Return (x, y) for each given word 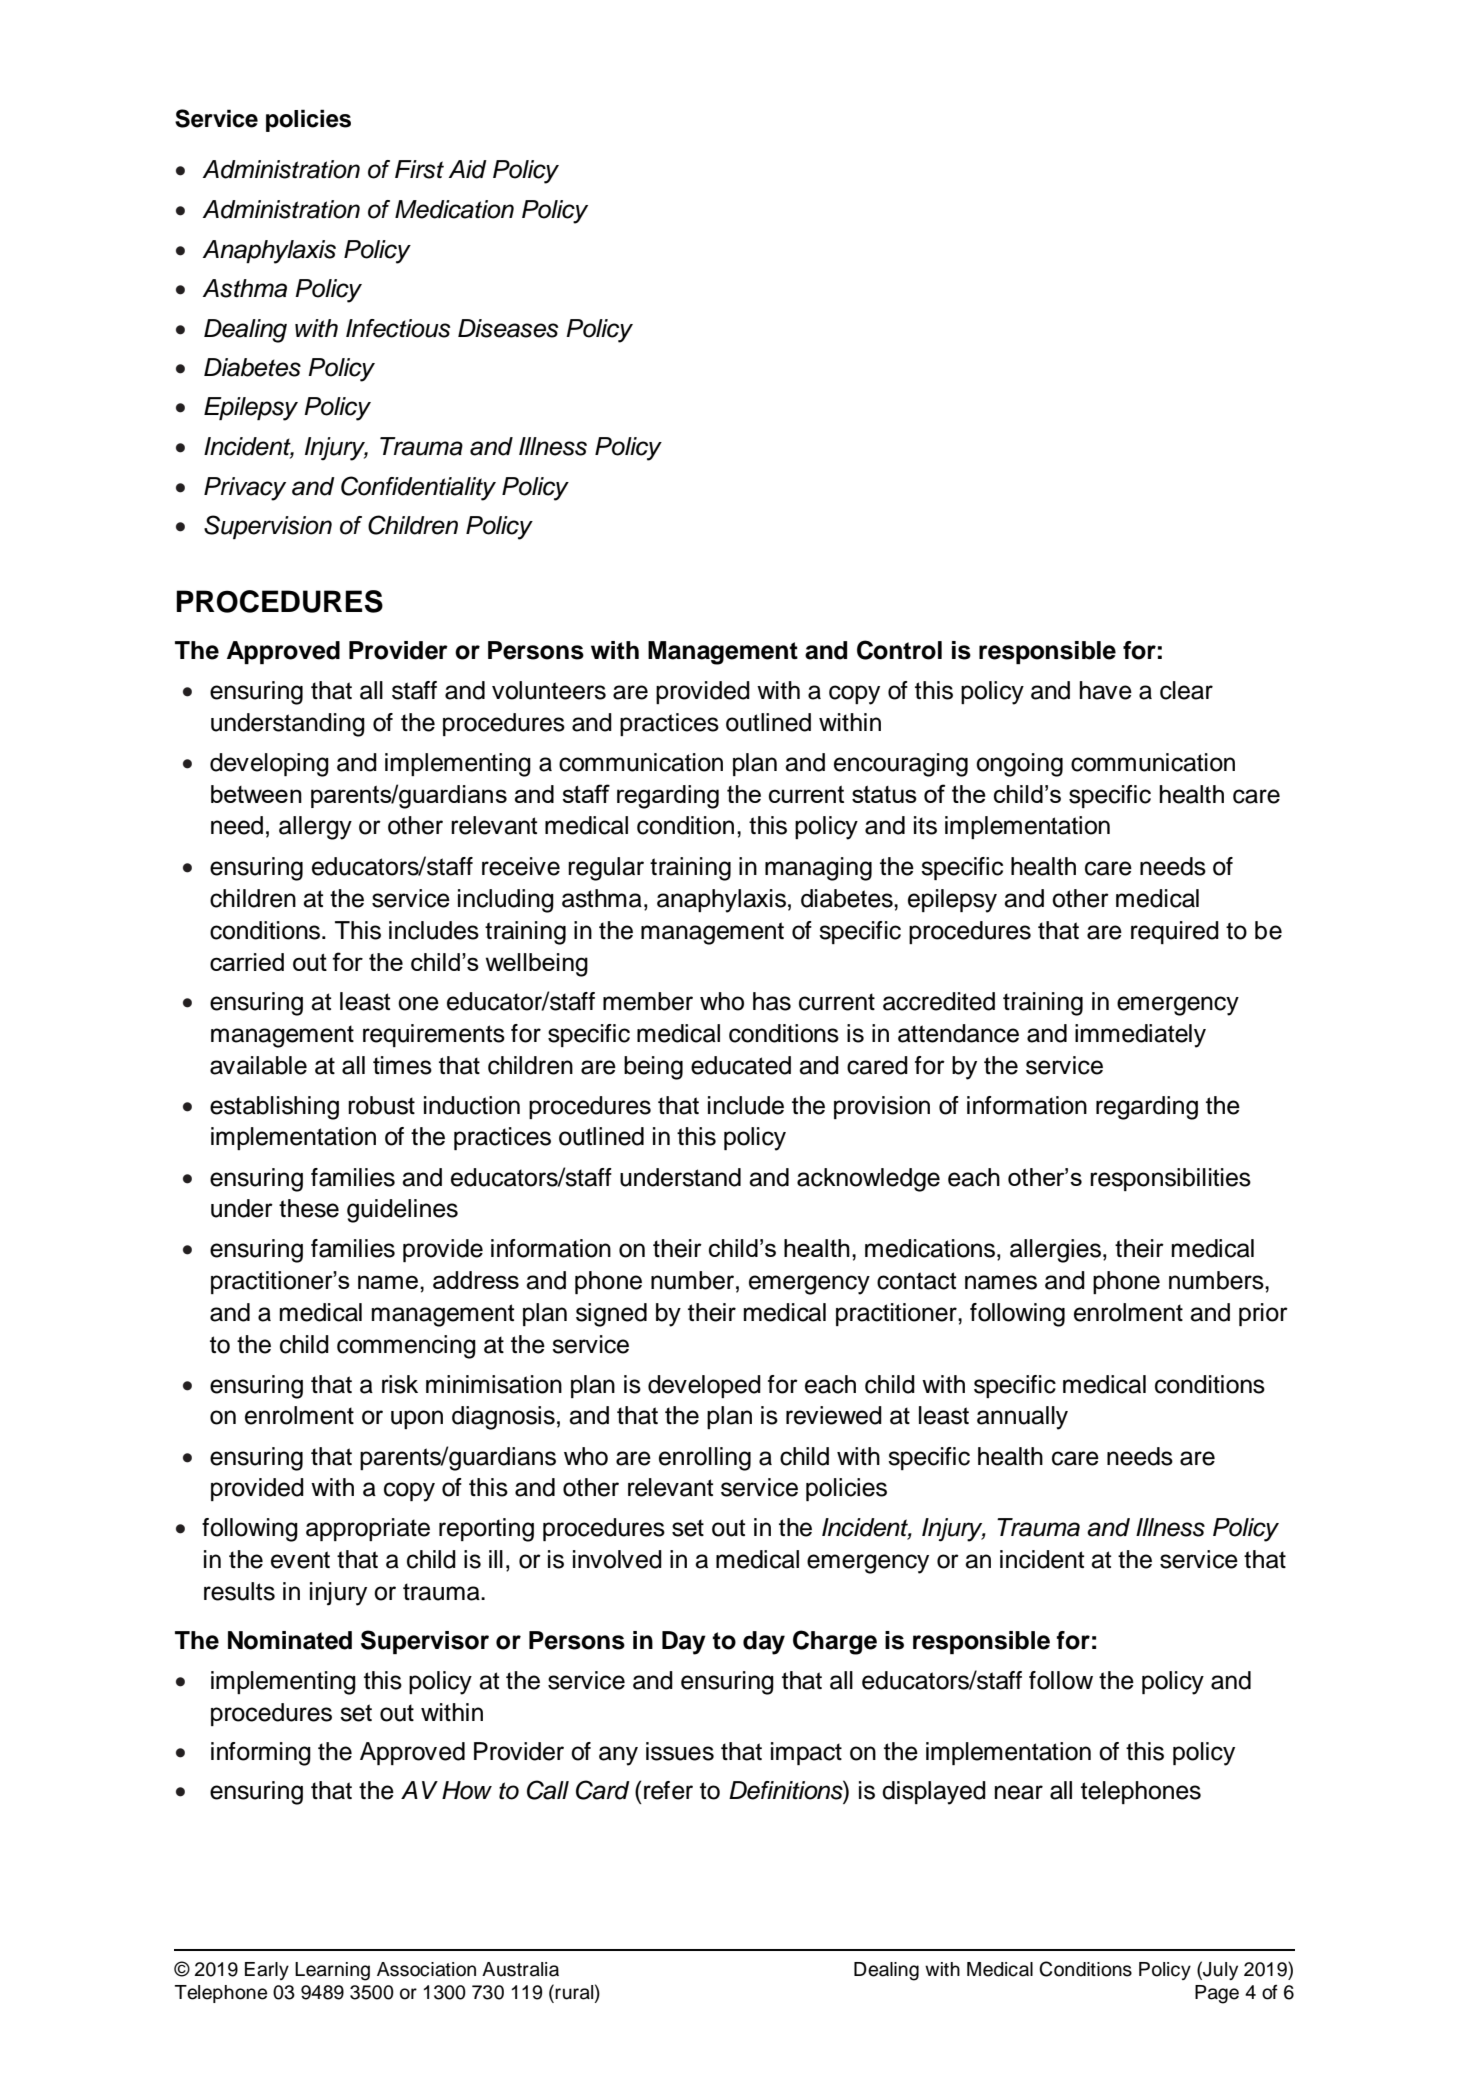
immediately (1140, 1036)
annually (1022, 1418)
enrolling (705, 1459)
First (419, 169)
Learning (332, 1971)
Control (899, 650)
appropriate (368, 1529)
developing (269, 765)
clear (1186, 690)
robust (381, 1105)
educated (741, 1065)
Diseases (508, 328)
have (1106, 690)
